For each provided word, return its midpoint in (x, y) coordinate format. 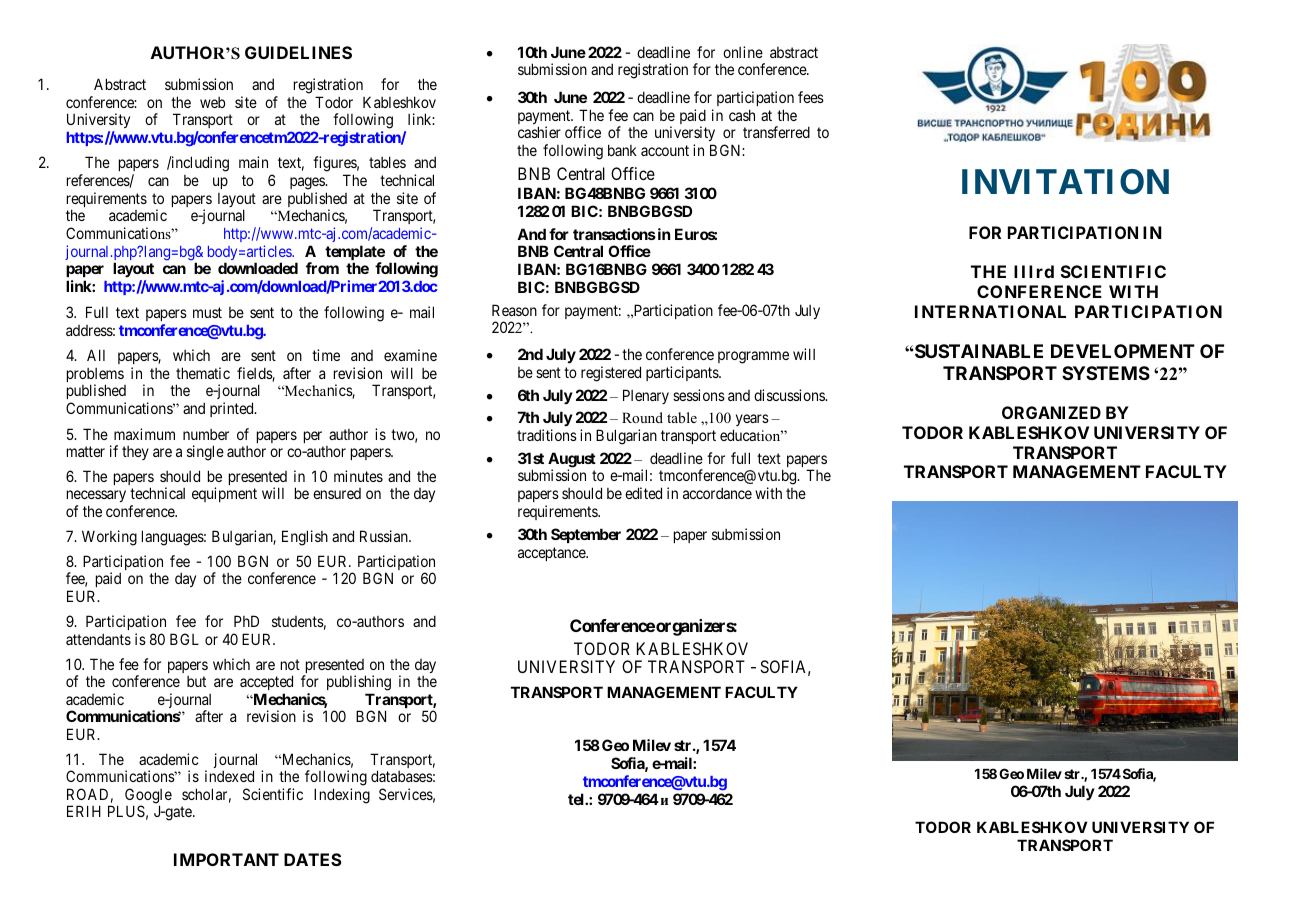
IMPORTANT (226, 859)
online (743, 52)
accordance (717, 493)
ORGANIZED (1051, 412)
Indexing (342, 796)
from (322, 268)
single (205, 453)
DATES (313, 859)
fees (811, 97)
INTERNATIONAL (990, 311)
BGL (184, 639)
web (212, 102)
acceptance (552, 554)
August (572, 461)
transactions (614, 234)
